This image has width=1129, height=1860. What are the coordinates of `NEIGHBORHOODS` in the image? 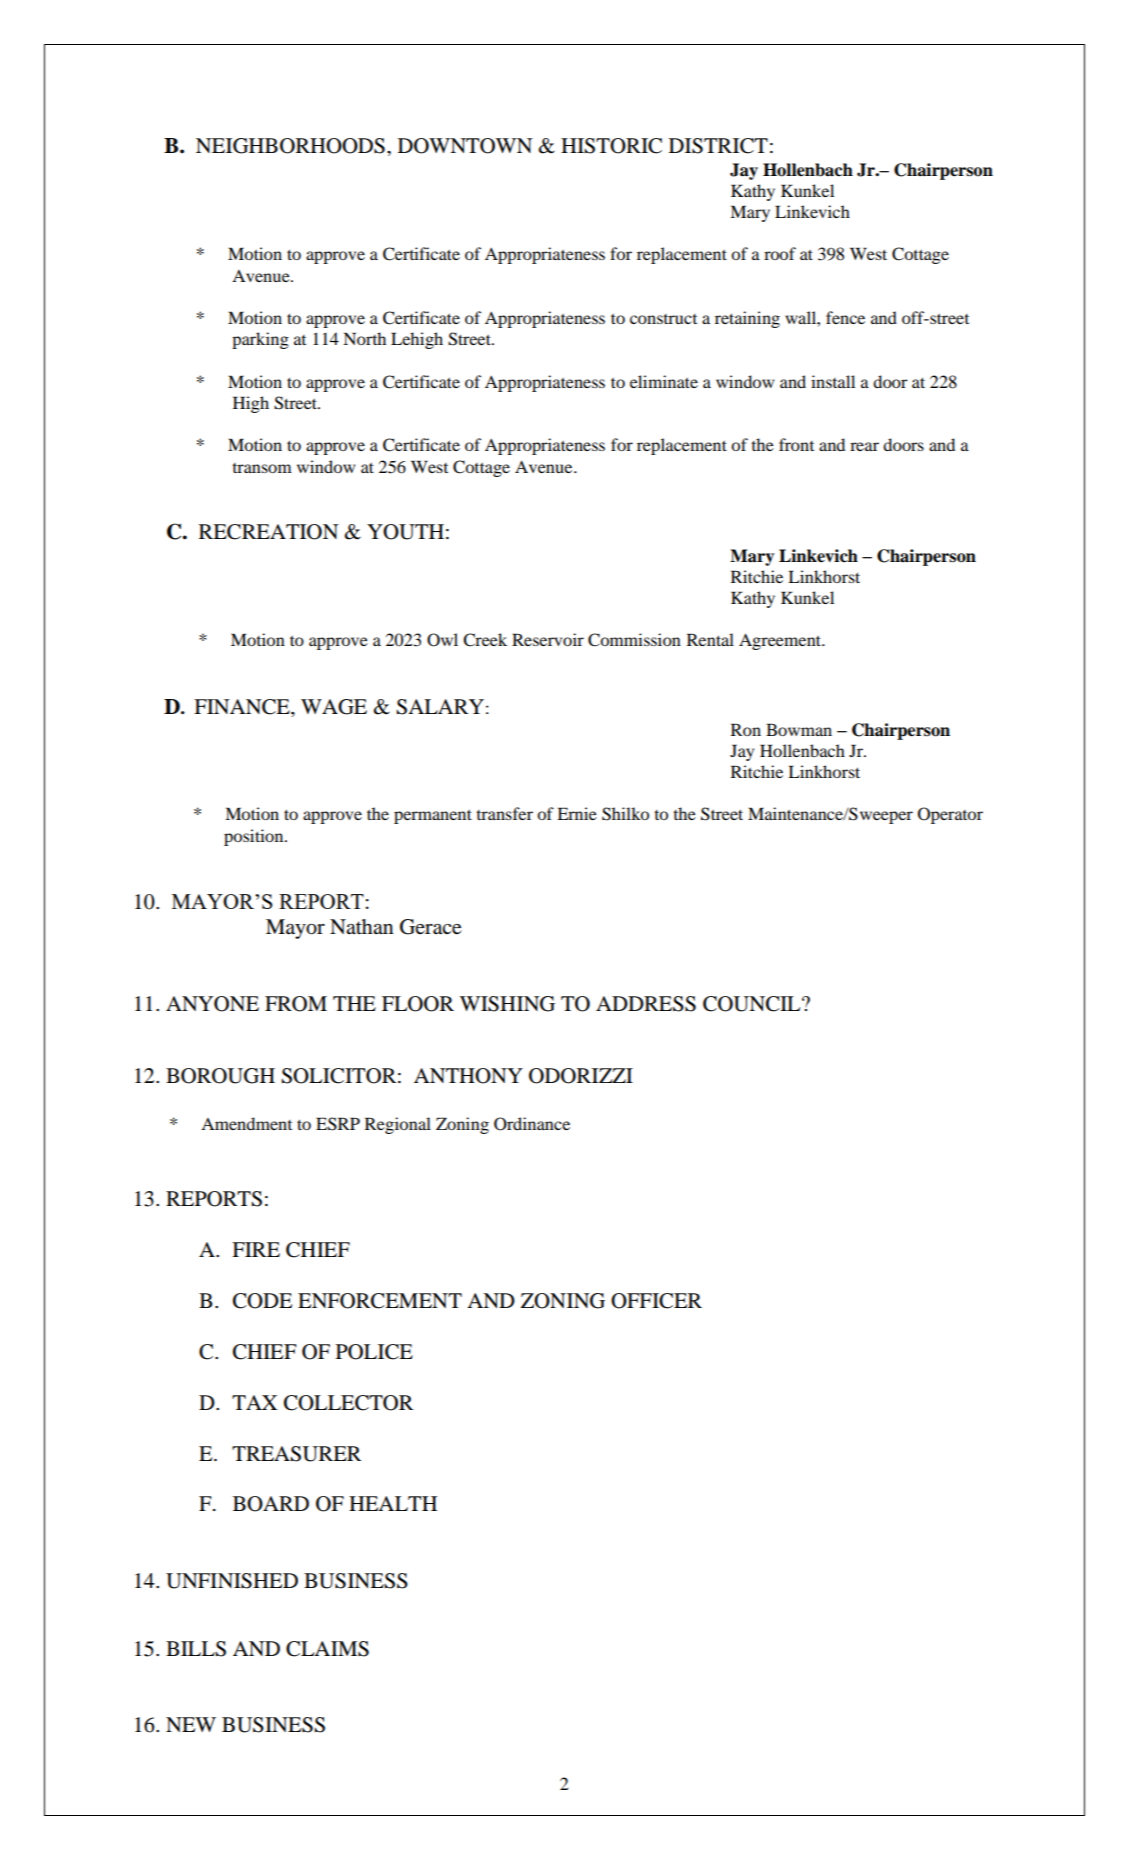 It's located at (290, 146).
